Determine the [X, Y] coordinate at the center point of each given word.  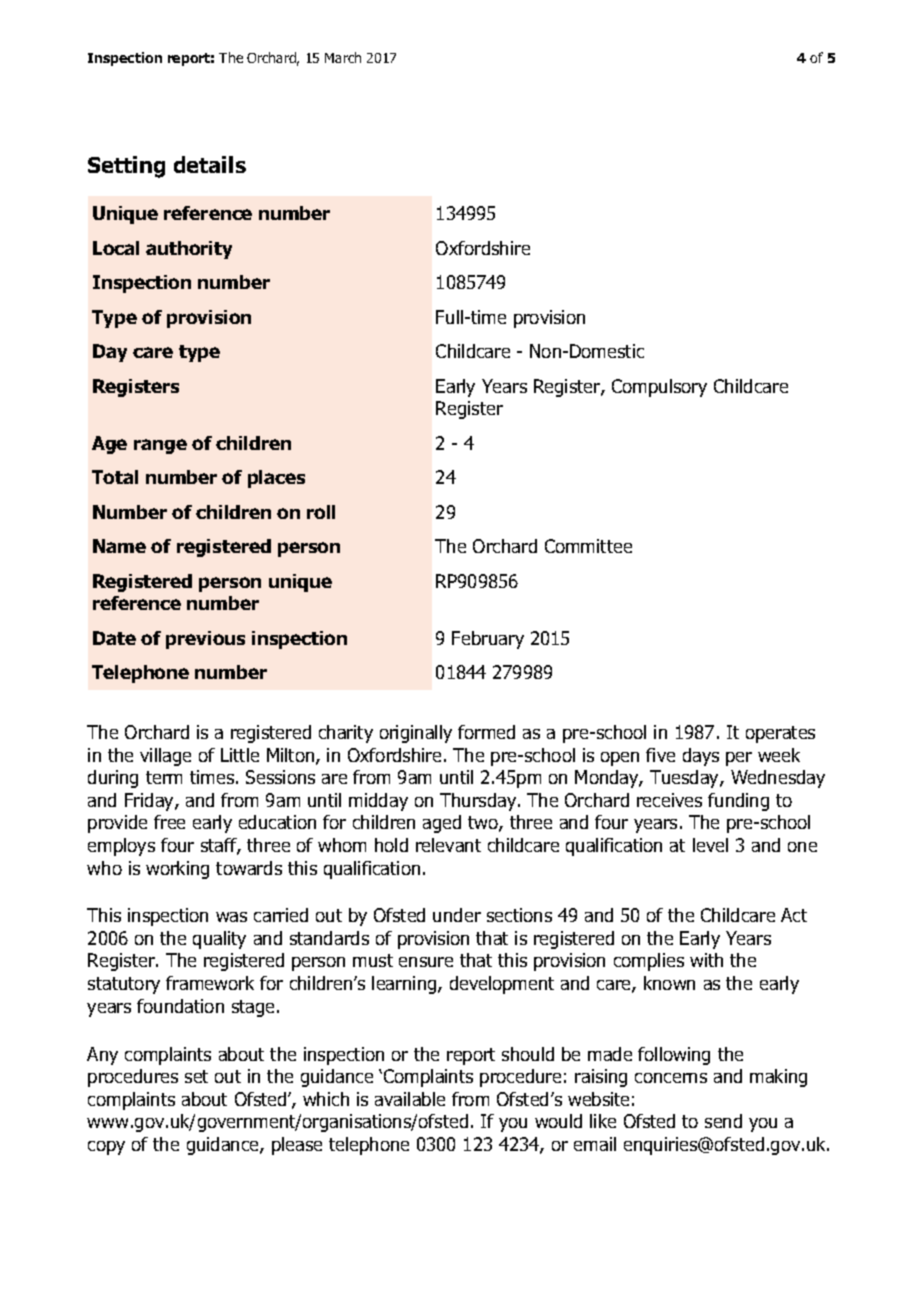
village [165, 757]
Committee [588, 546]
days [701, 757]
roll [321, 512]
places [276, 479]
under [457, 915]
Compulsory [659, 388]
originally [416, 734]
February [488, 640]
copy [106, 1148]
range [160, 446]
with [706, 960]
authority [189, 250]
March [343, 57]
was [231, 917]
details [210, 164]
